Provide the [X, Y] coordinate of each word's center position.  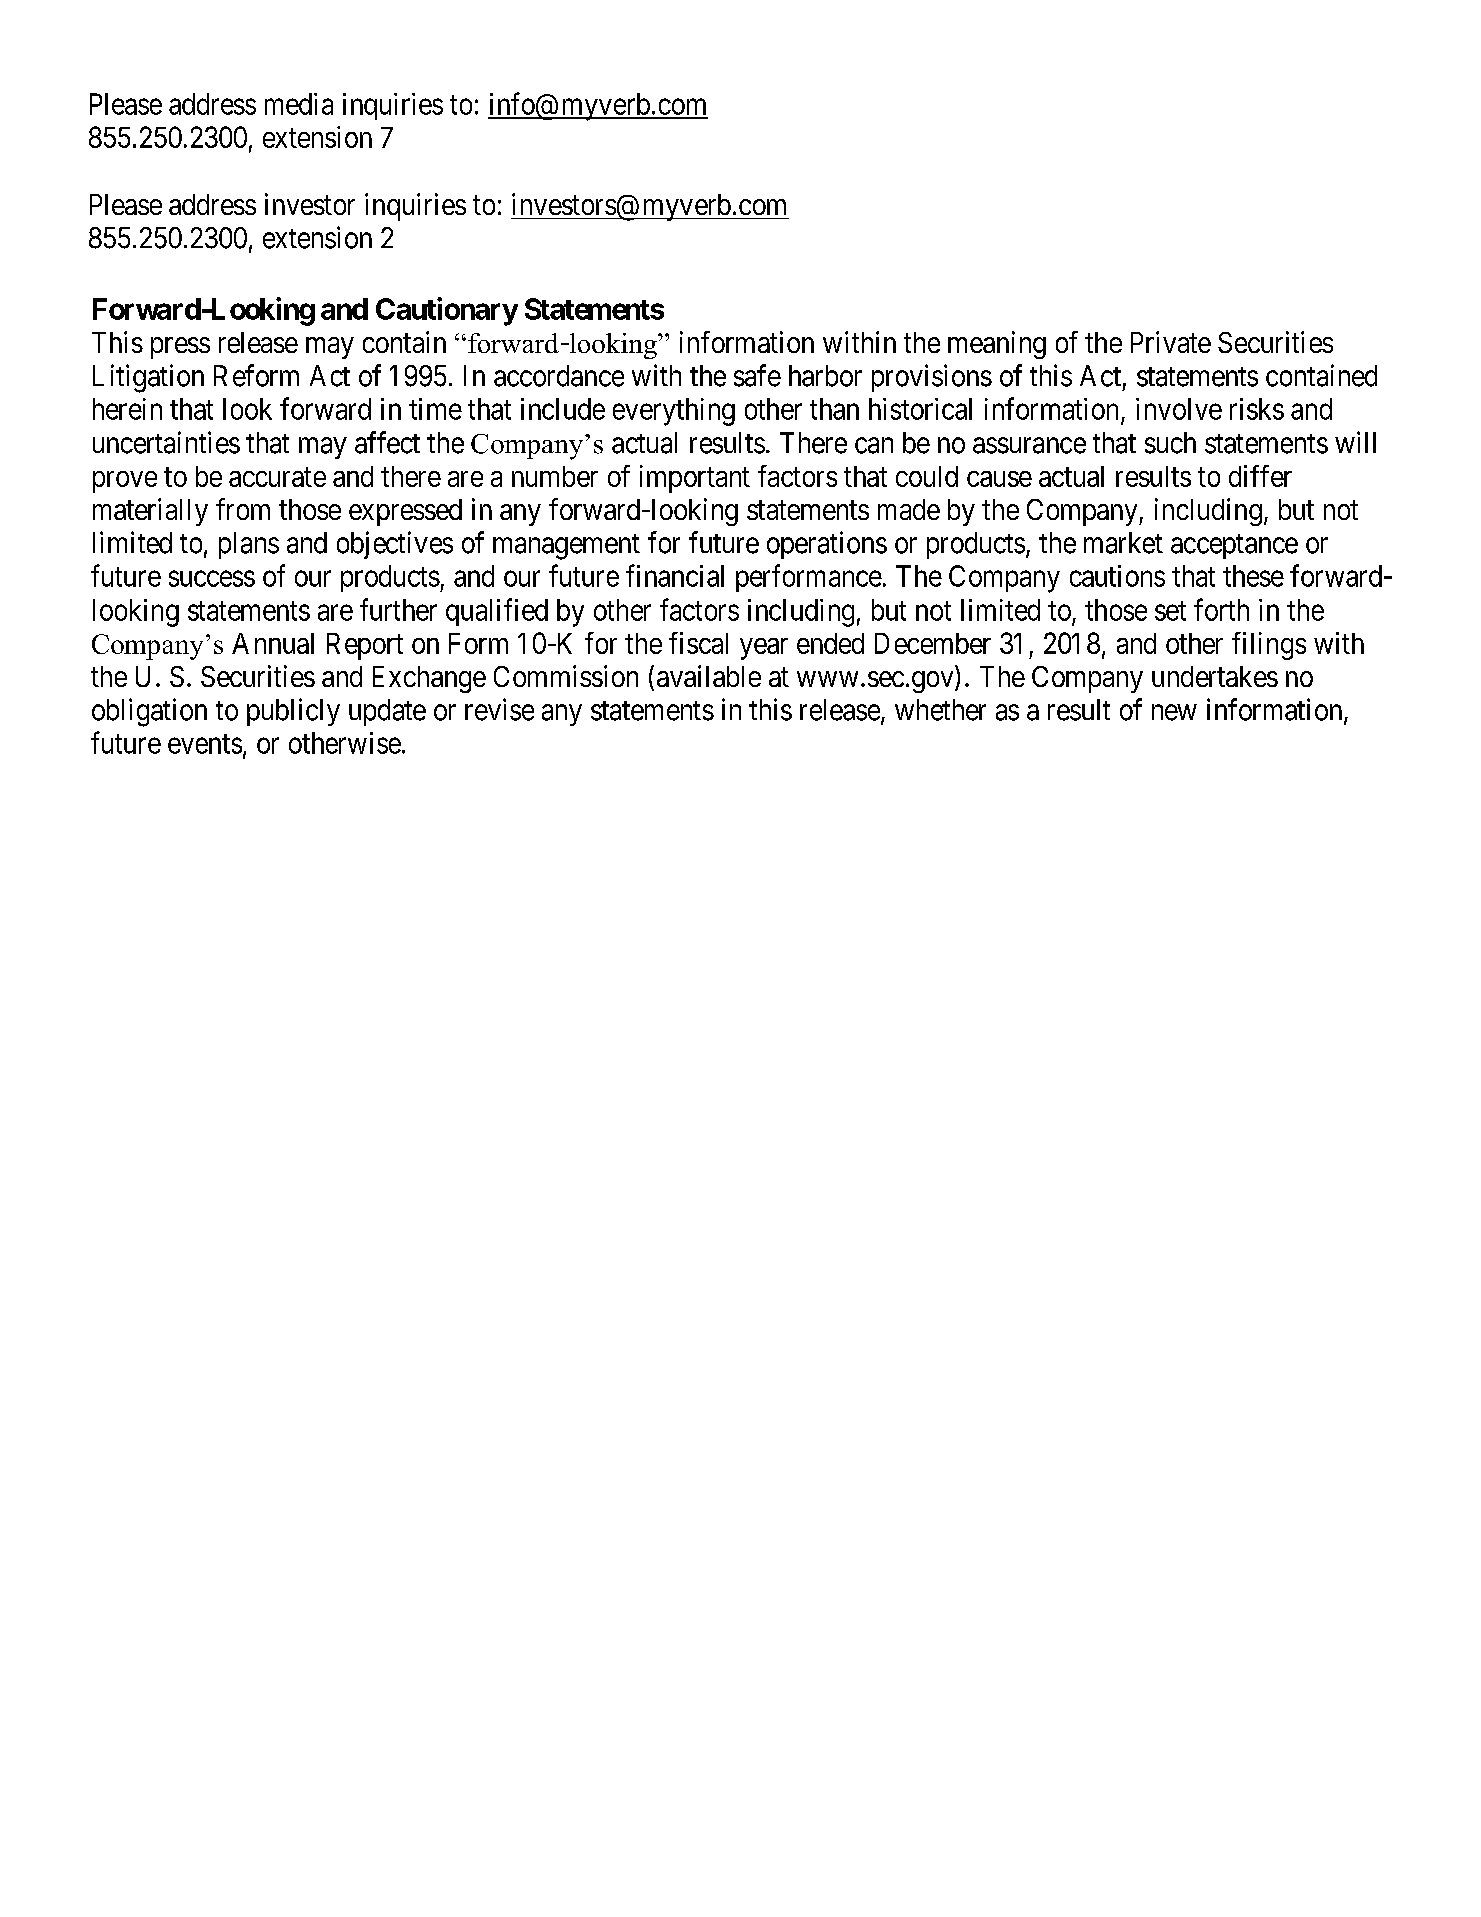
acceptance [1234, 546]
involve [1179, 409]
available [709, 676]
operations [827, 545]
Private [1171, 342]
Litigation [148, 378]
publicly [293, 712]
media [299, 104]
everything [674, 412]
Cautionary [447, 311]
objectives [395, 545]
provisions [932, 378]
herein [127, 409]
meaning [997, 345]
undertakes [1215, 676]
